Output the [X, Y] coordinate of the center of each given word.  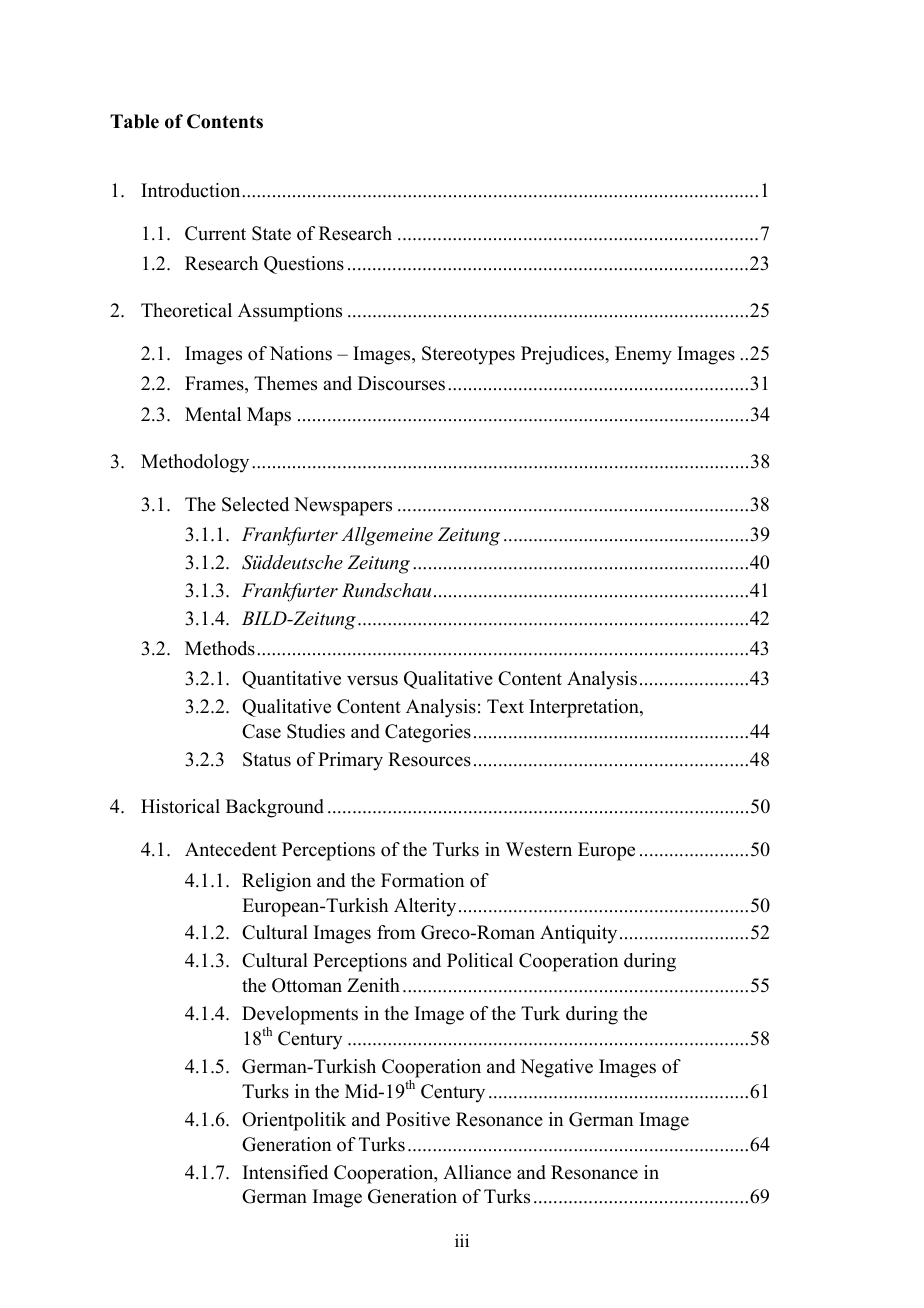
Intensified [285, 1172]
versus [372, 680]
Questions [304, 265]
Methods [220, 648]
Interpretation [585, 708]
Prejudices [563, 355]
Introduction [192, 190]
